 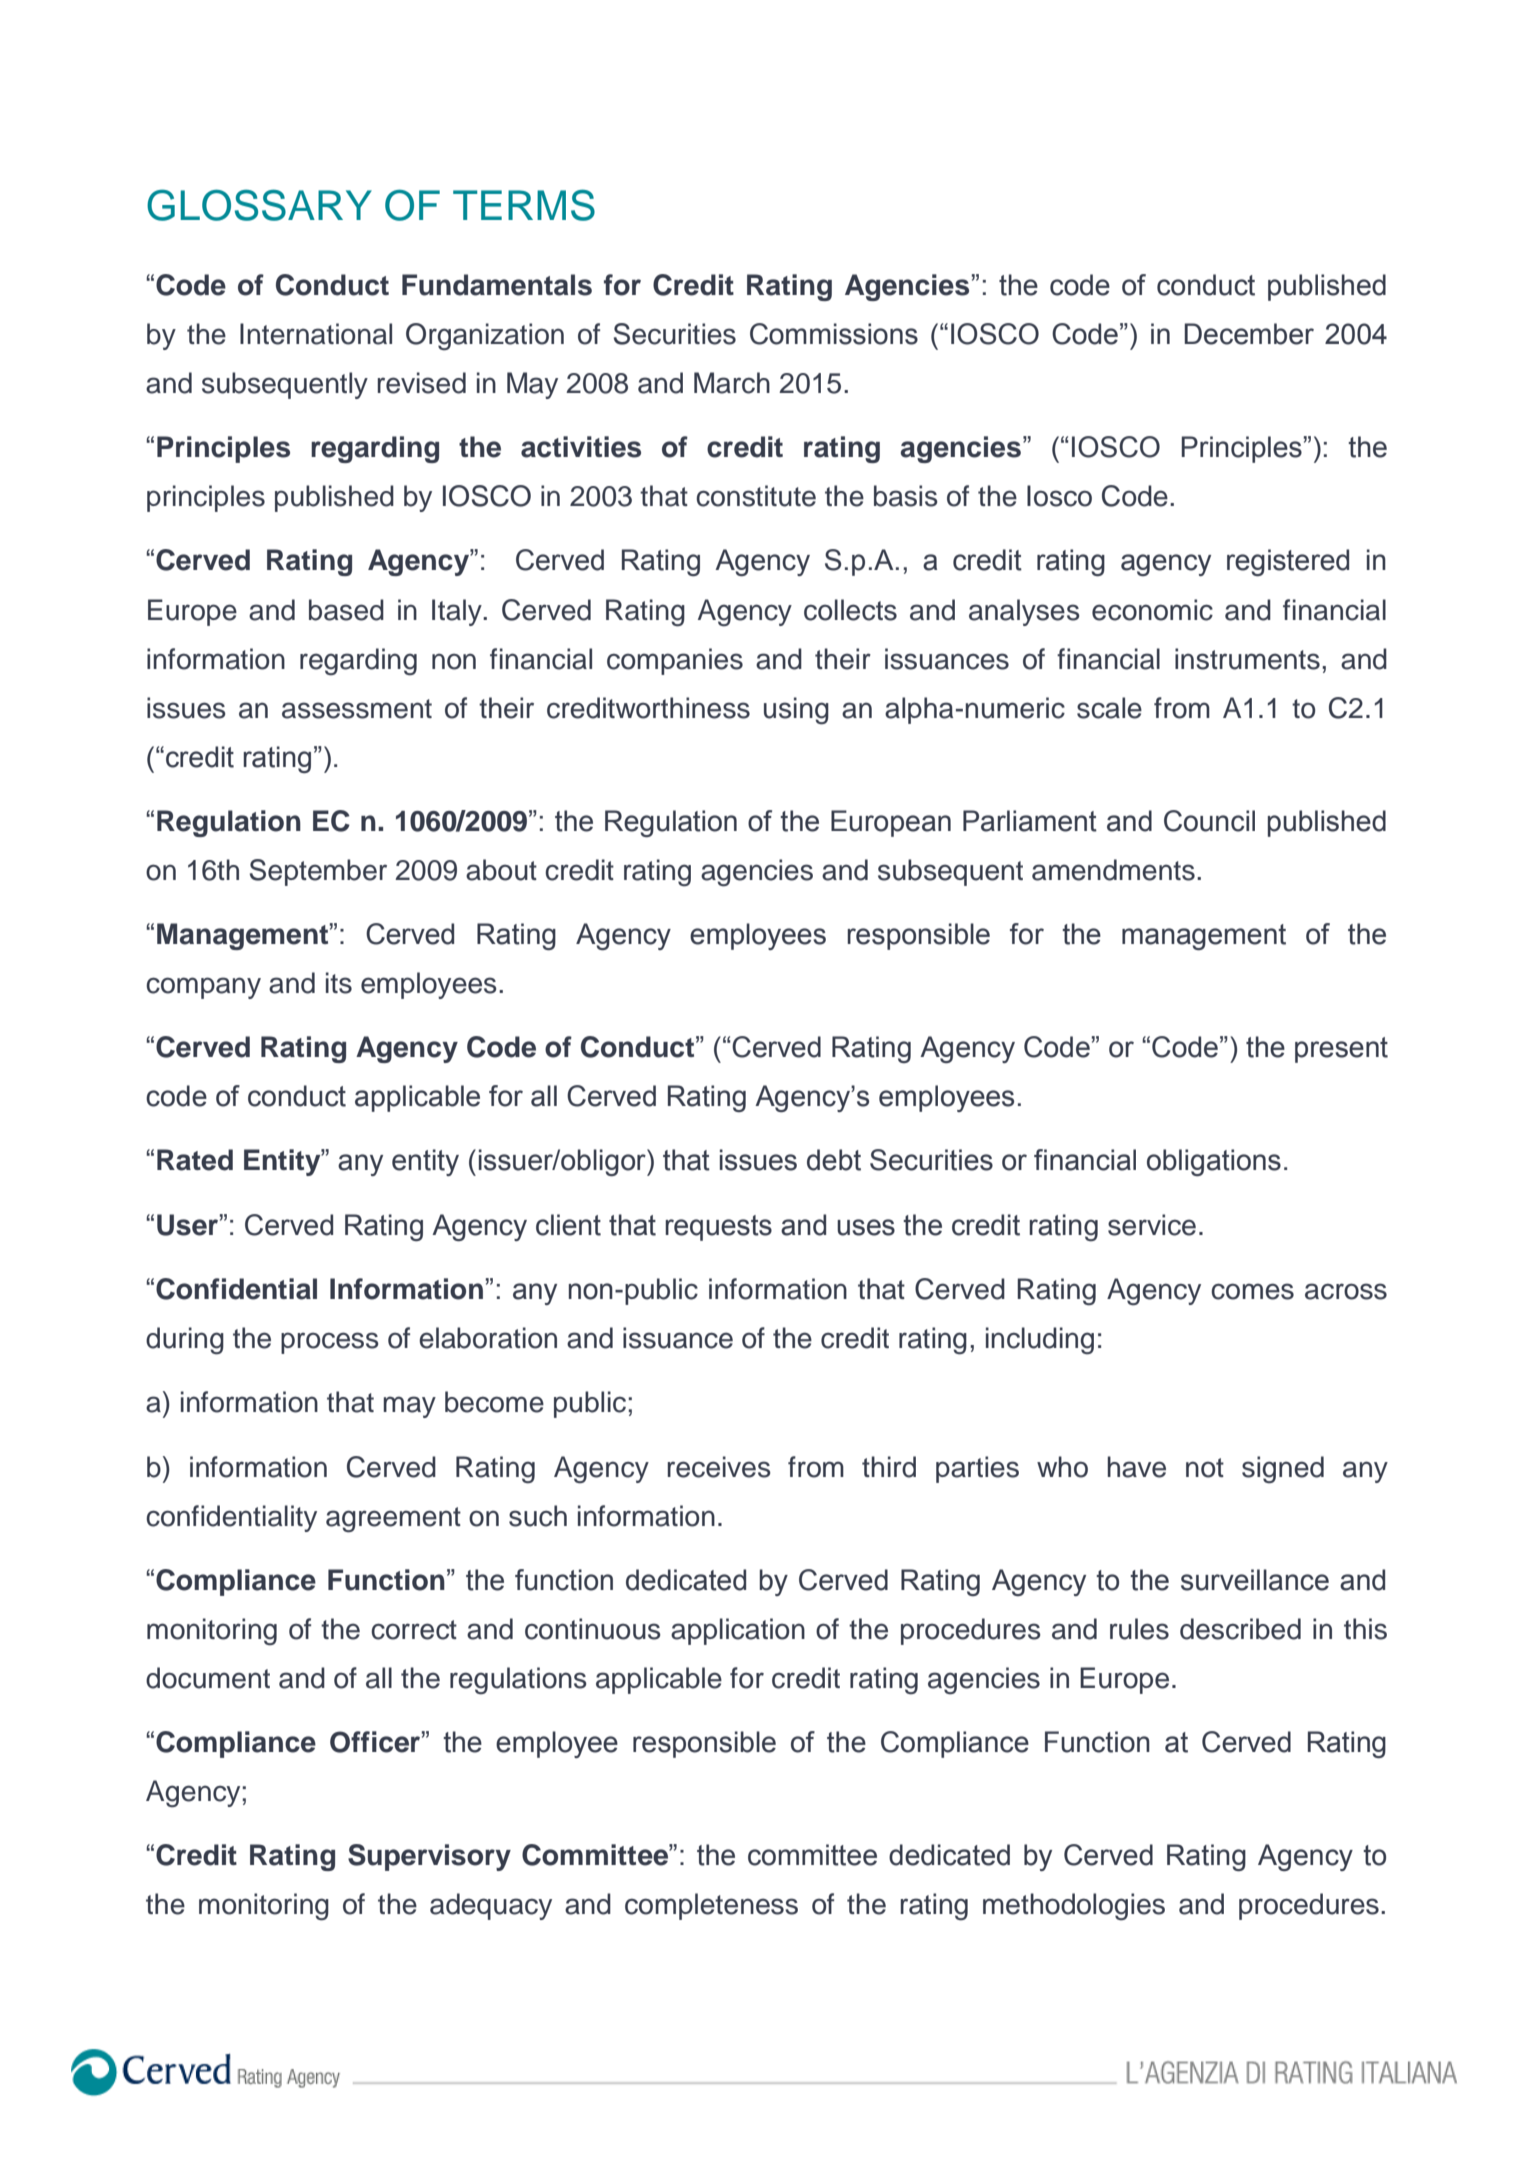 What do you see at coordinates (1247, 659) in the screenshot?
I see `instruments` at bounding box center [1247, 659].
